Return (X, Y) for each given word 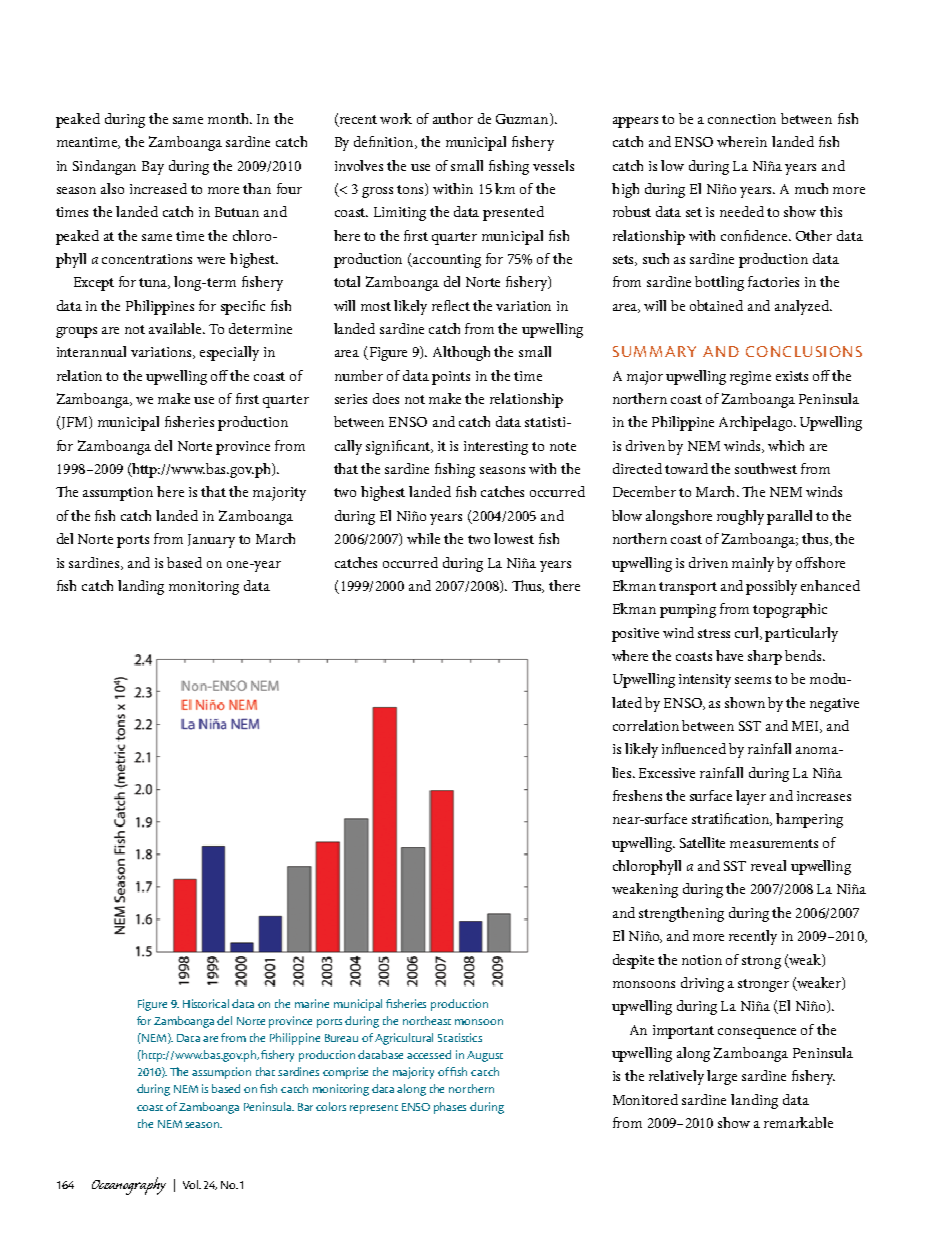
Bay (153, 168)
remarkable (798, 1122)
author (453, 118)
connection (742, 119)
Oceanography (129, 1186)
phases (450, 1108)
